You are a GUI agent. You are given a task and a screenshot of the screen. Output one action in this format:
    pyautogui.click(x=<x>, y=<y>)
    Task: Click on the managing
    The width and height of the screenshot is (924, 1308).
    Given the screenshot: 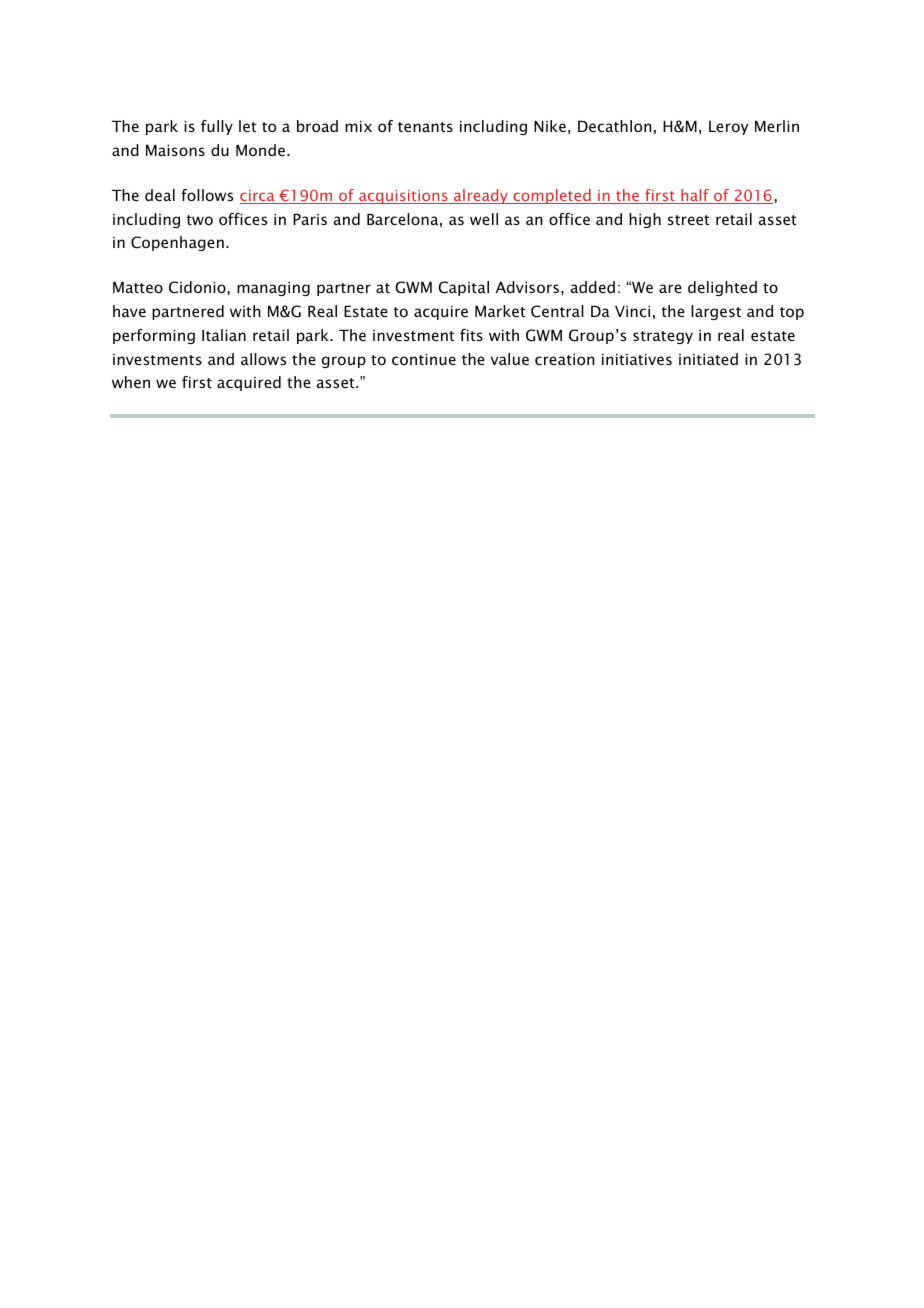 What is the action you would take?
    pyautogui.click(x=273, y=289)
